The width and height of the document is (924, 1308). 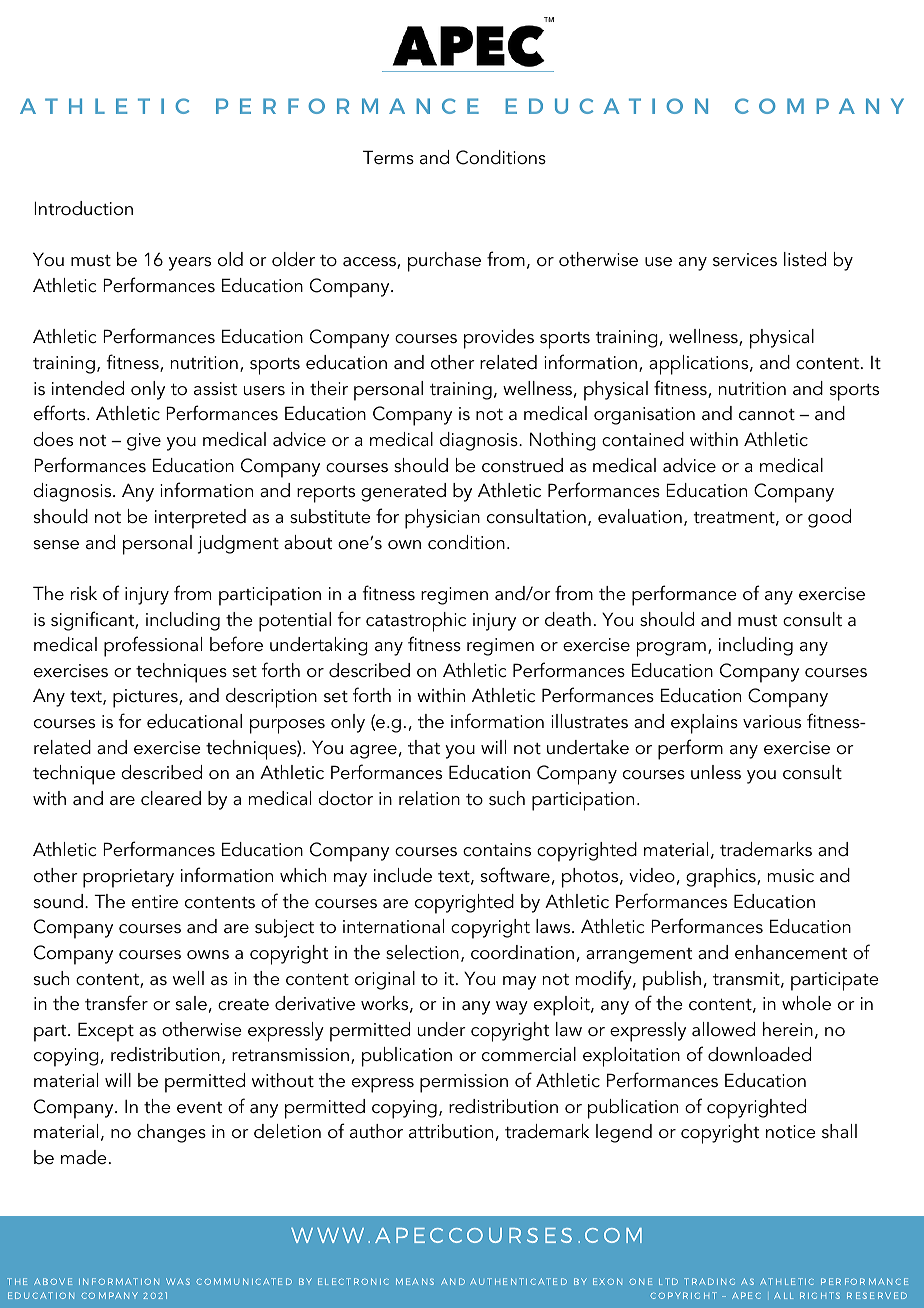 I want to click on made, so click(x=84, y=1157).
